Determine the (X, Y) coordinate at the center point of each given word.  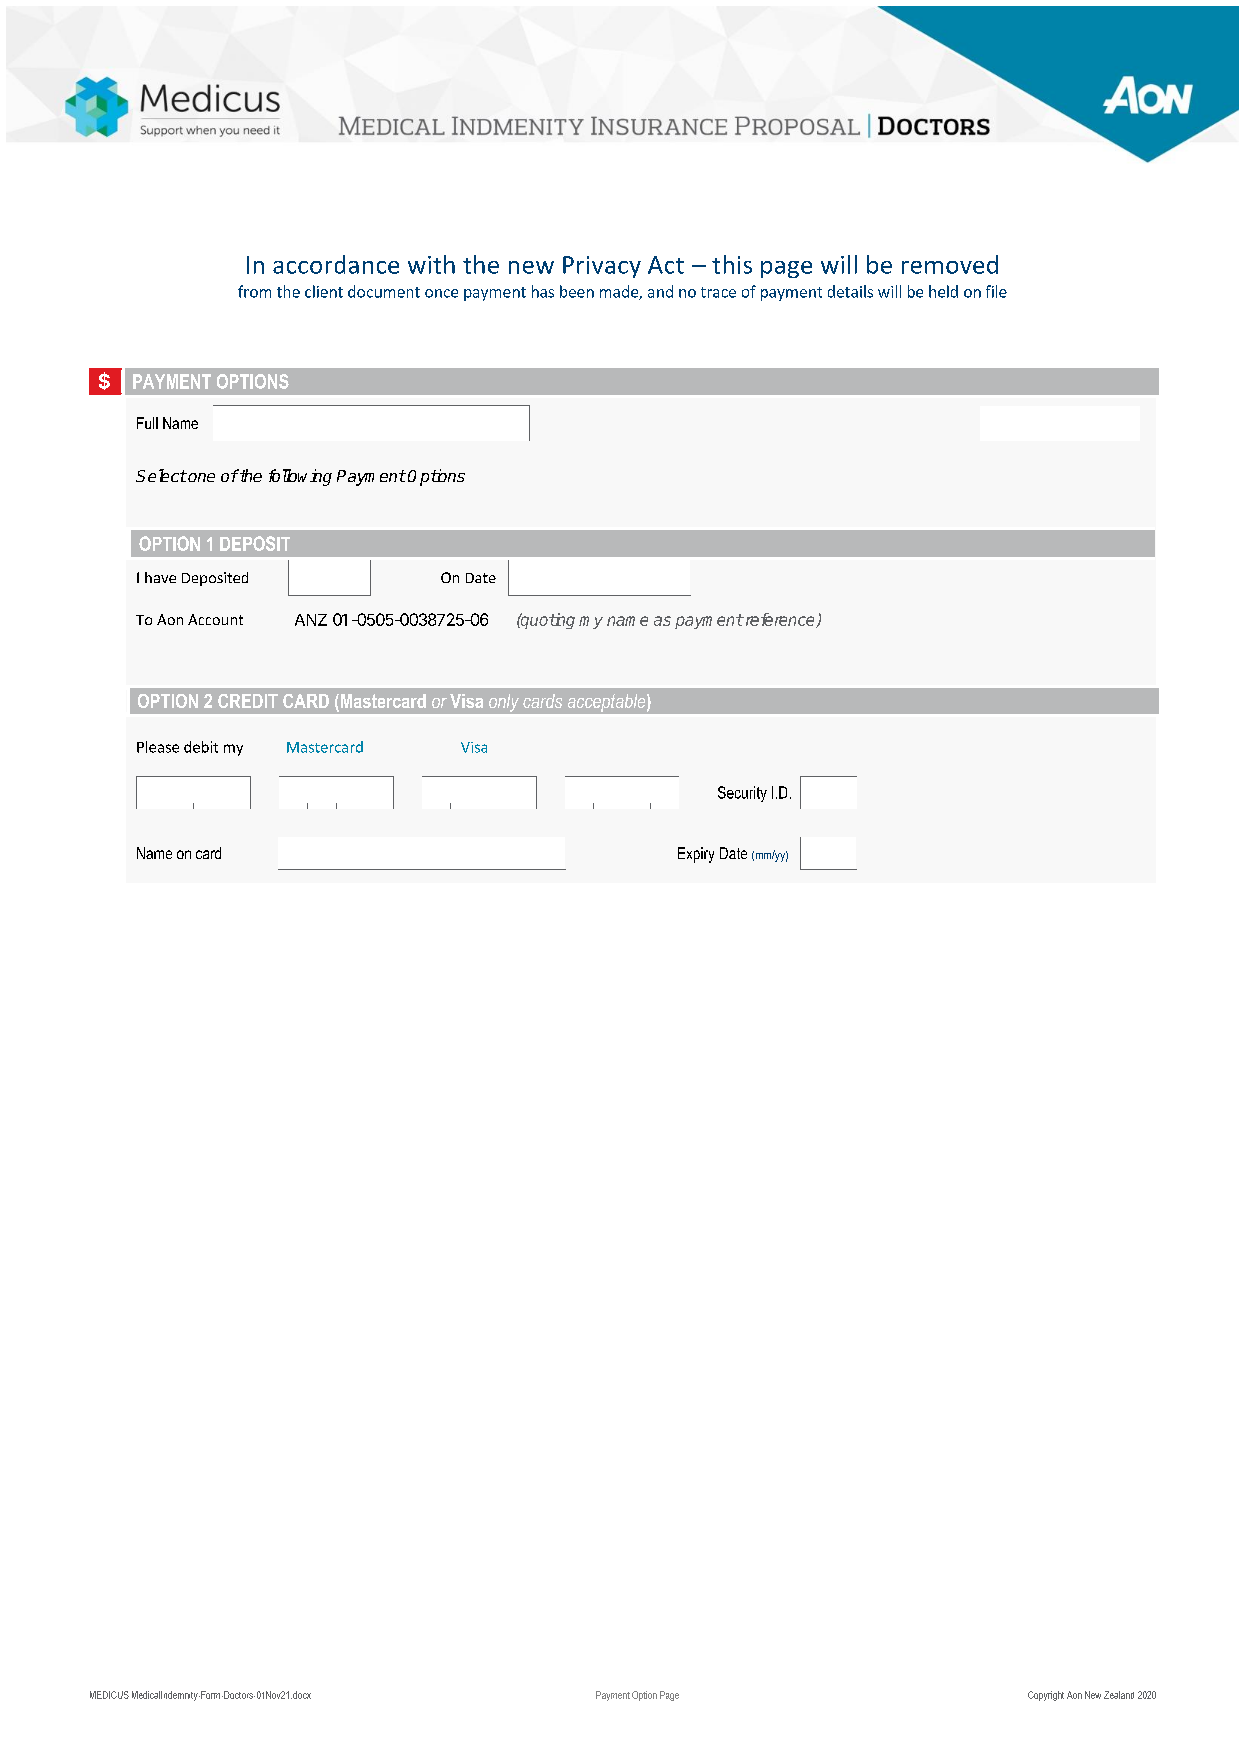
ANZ (311, 620)
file (996, 291)
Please (158, 747)
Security (742, 794)
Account (215, 619)
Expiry (696, 855)
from (254, 291)
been (577, 291)
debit (201, 747)
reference (780, 620)
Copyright (1046, 1696)
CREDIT (248, 701)
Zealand (1119, 1695)
